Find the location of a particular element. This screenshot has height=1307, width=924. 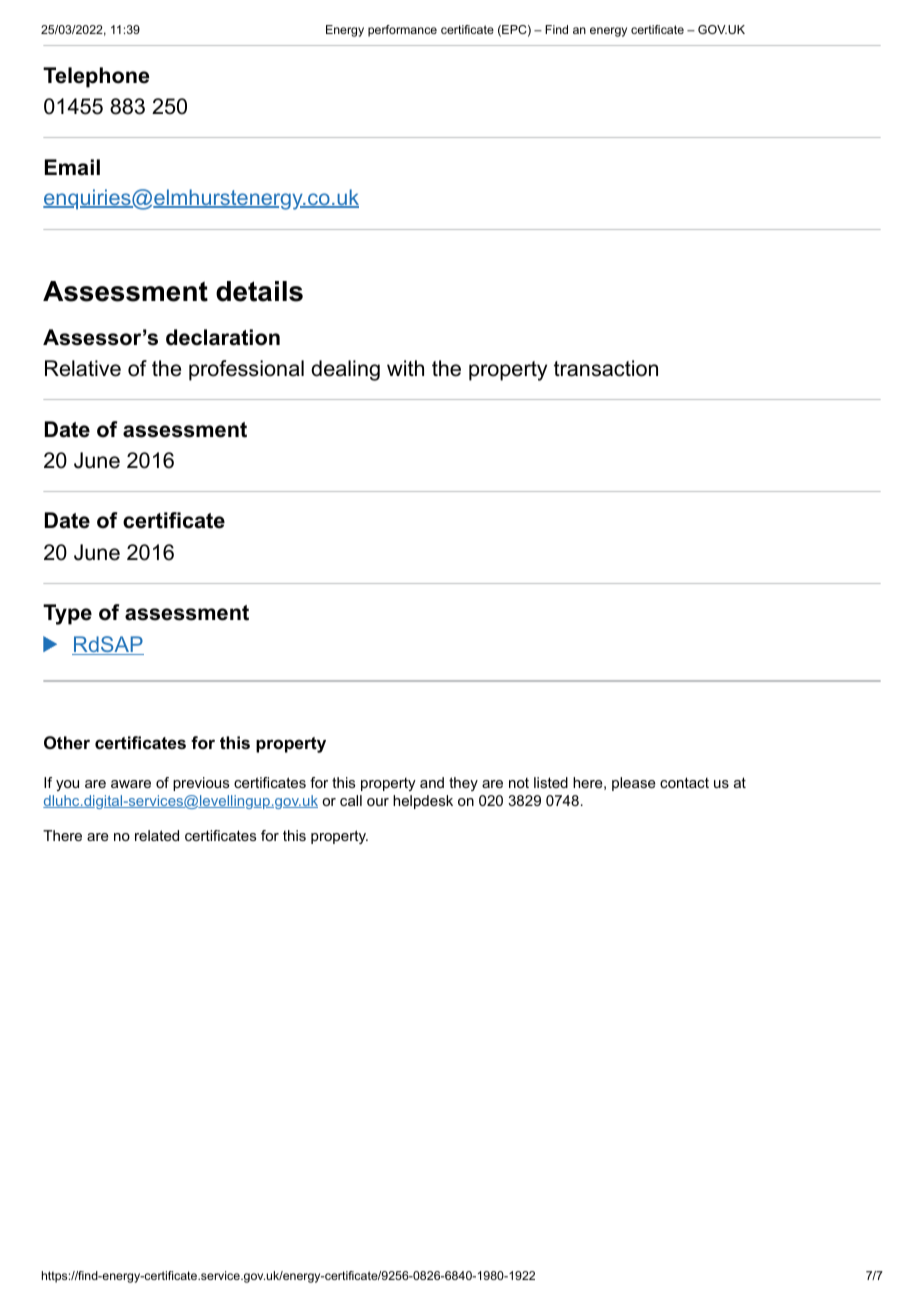

Type is located at coordinates (67, 614).
